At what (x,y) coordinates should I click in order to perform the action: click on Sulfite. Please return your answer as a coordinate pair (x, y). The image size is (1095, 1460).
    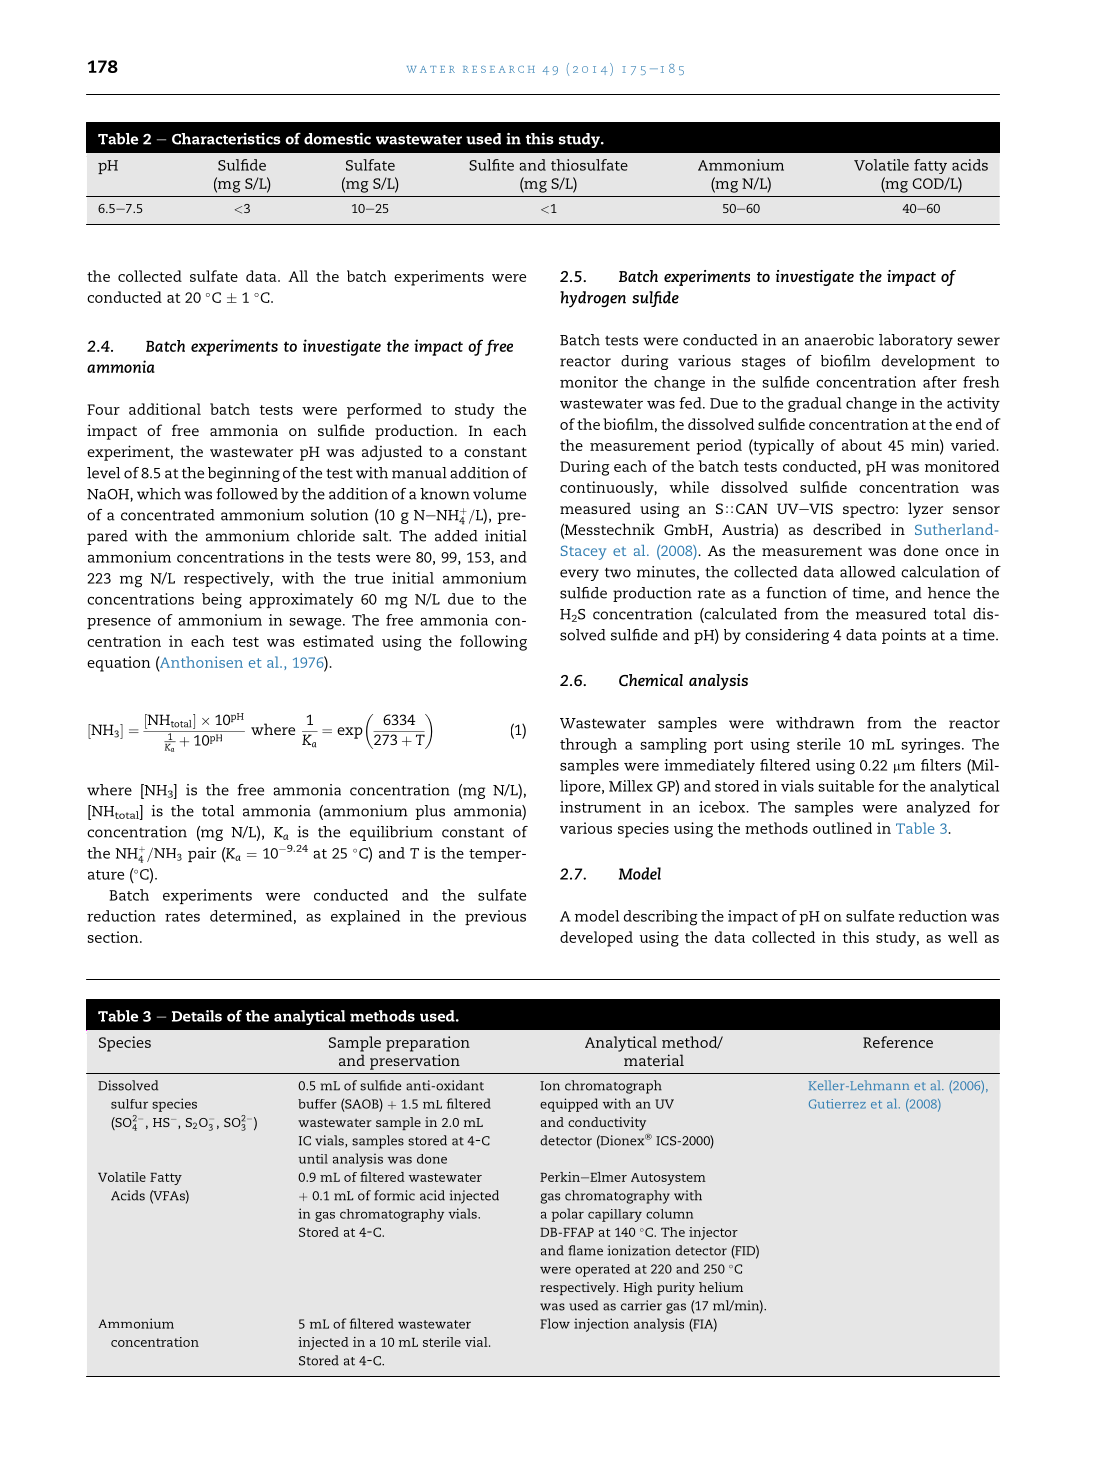
    Looking at the image, I should click on (491, 165).
